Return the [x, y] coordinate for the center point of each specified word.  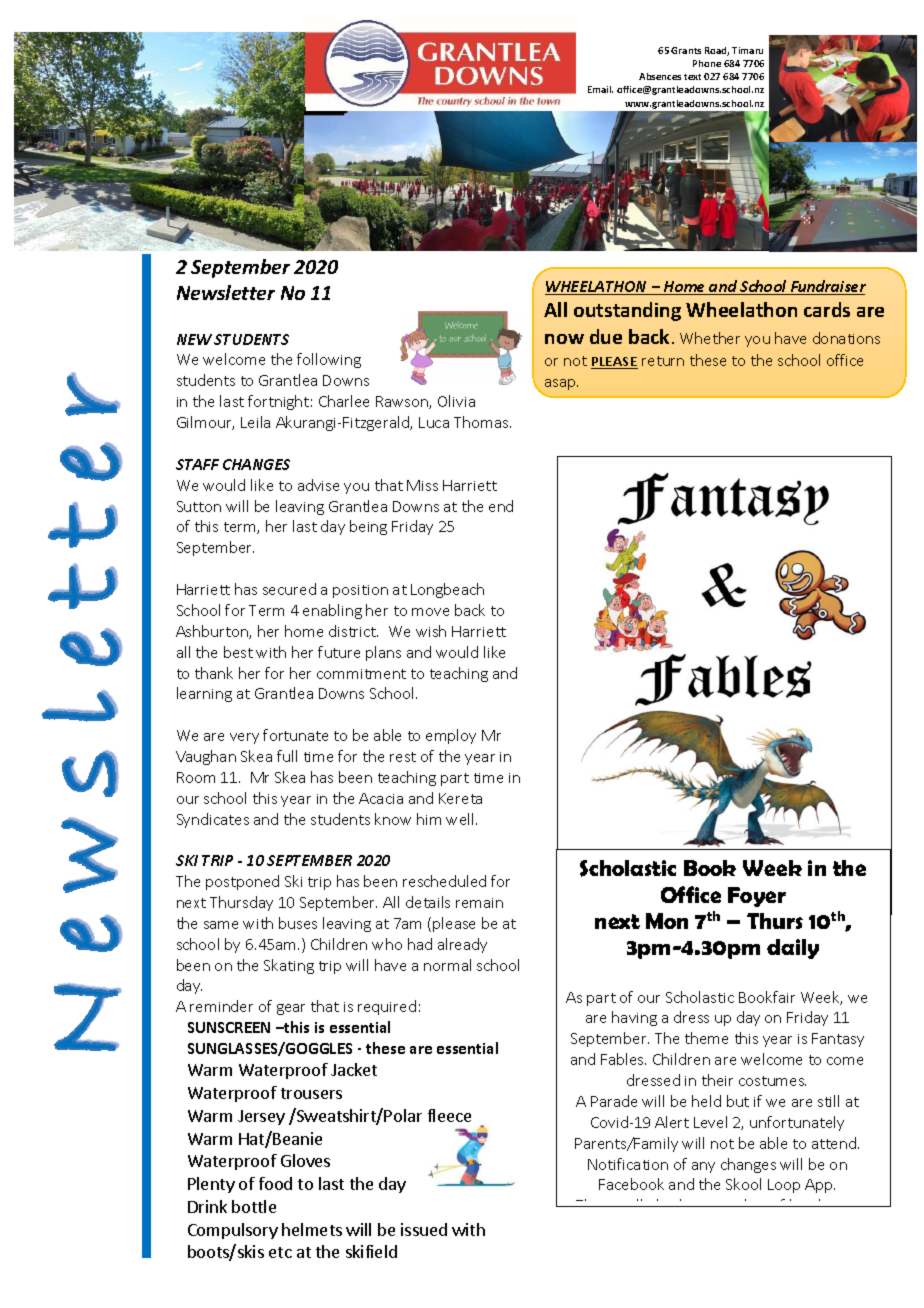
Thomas [482, 422]
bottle [254, 1206]
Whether [710, 338]
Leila [255, 422]
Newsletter [226, 292]
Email [600, 89]
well [461, 819]
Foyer [757, 897]
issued [424, 1229]
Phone [707, 63]
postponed [242, 882]
